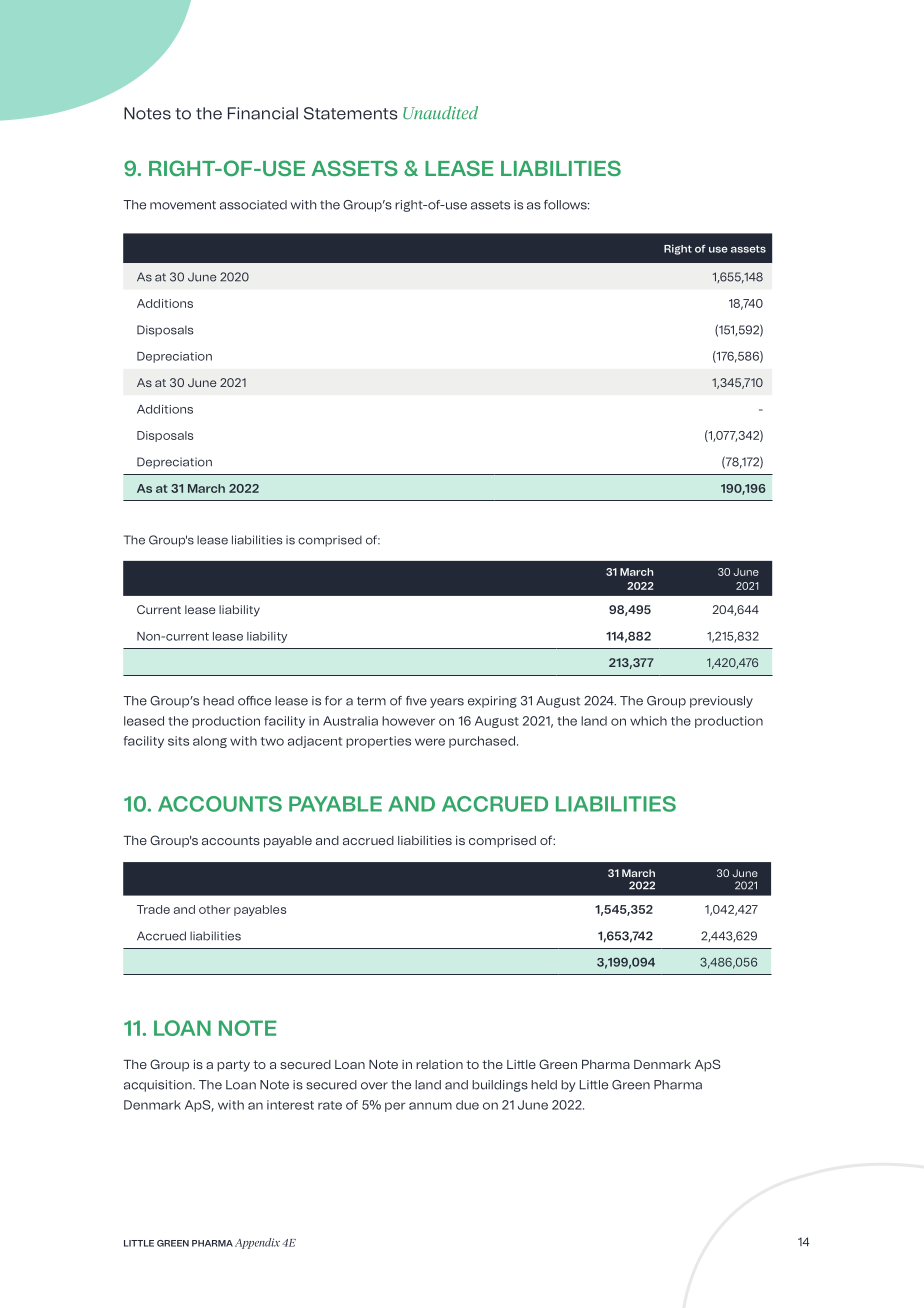  What do you see at coordinates (218, 701) in the image?
I see `head` at bounding box center [218, 701].
